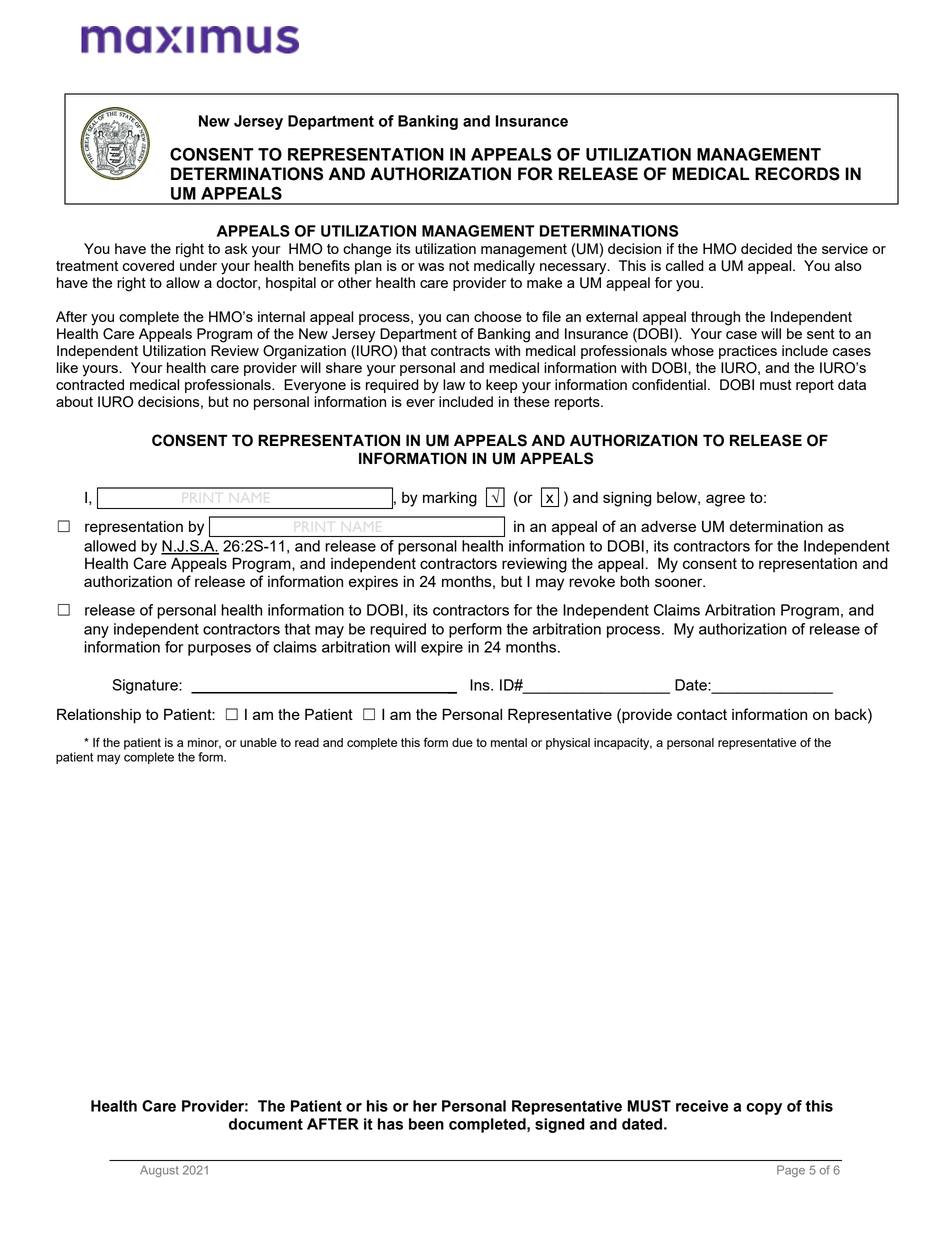 The height and width of the image is (1233, 952). I want to click on about, so click(74, 401).
